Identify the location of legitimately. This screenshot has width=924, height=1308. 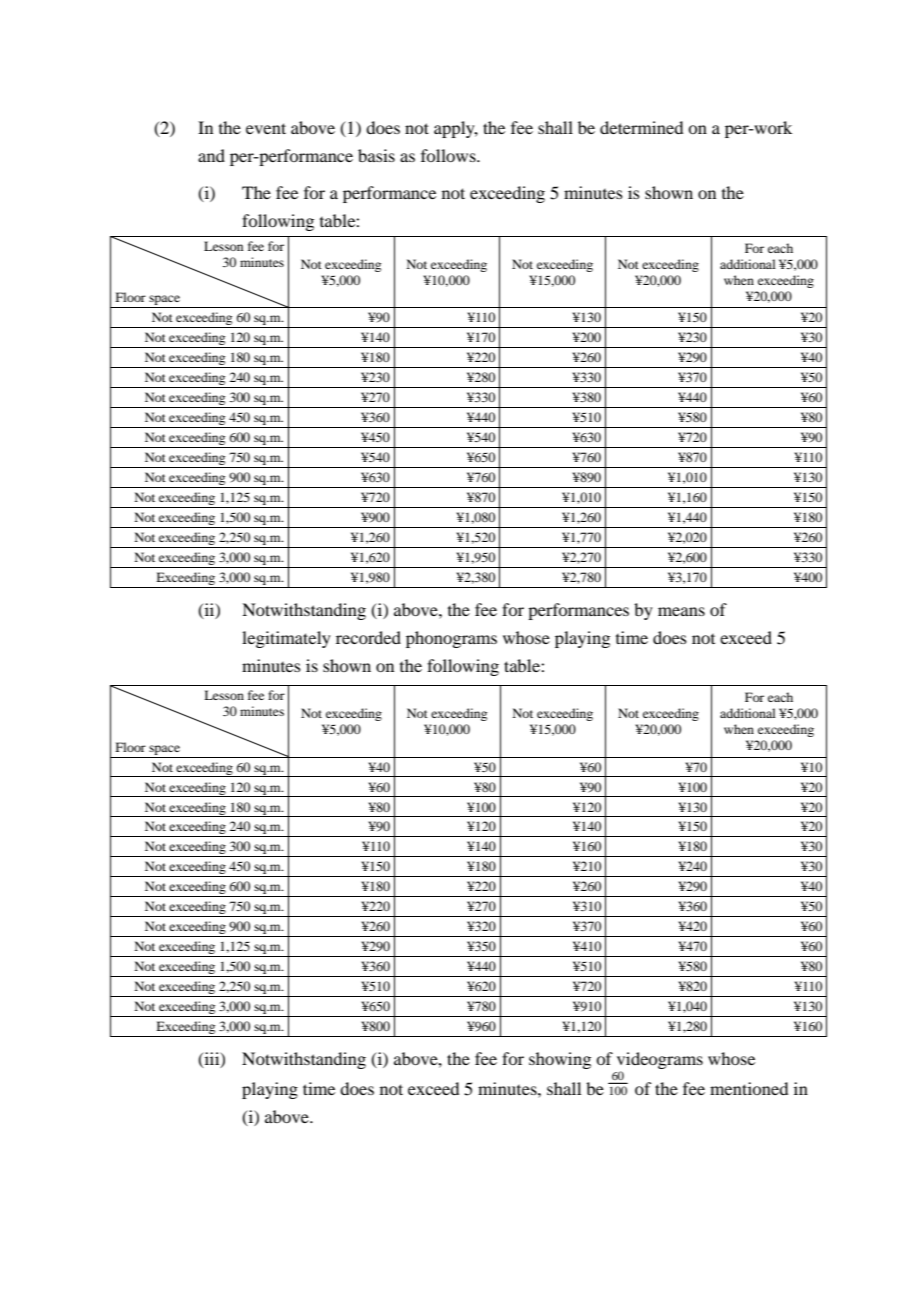
(286, 639).
